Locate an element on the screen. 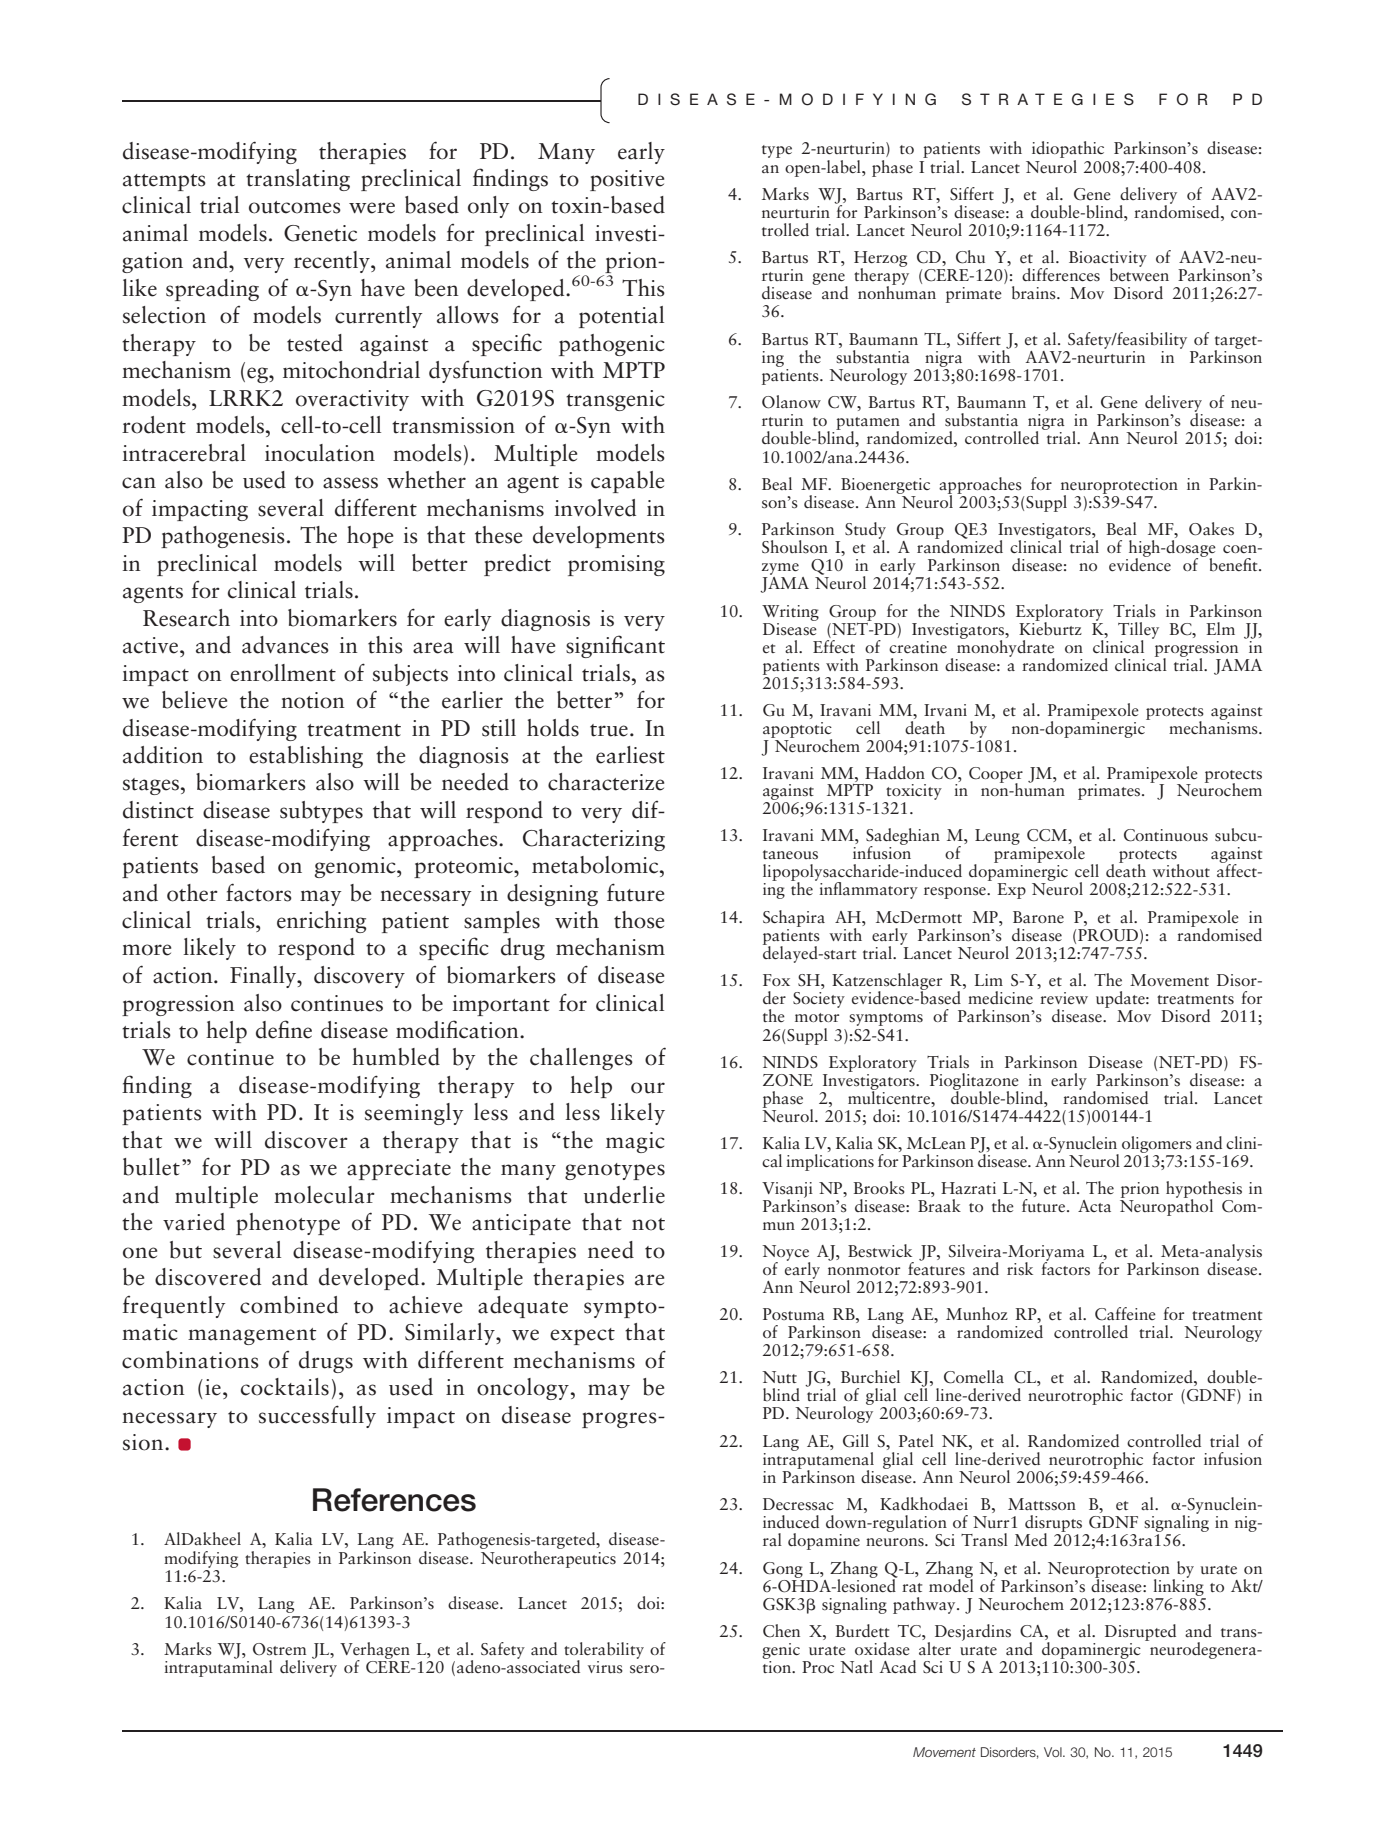 The width and height of the screenshot is (1385, 1834). combined is located at coordinates (289, 1305).
